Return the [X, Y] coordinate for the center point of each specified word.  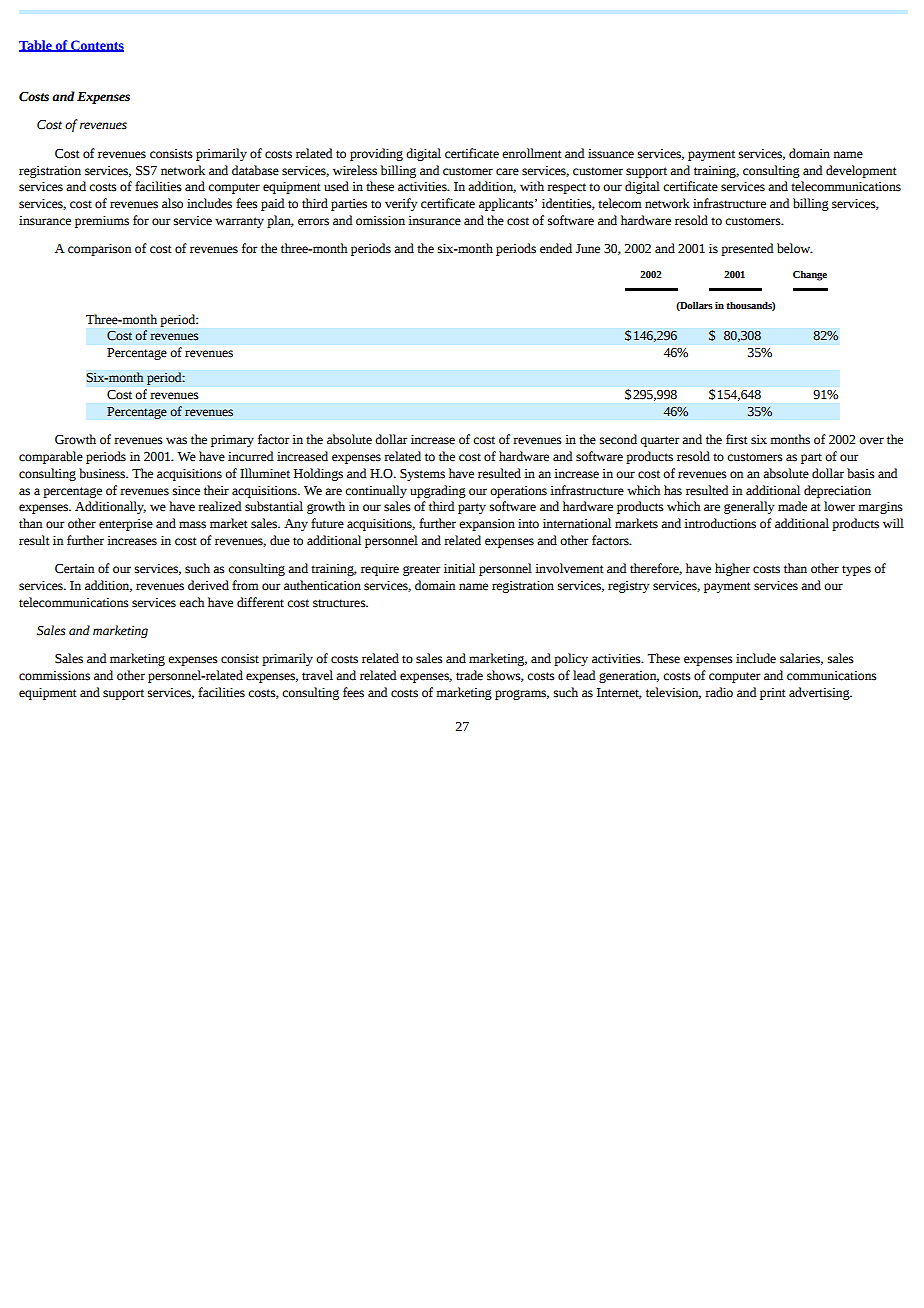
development [861, 171]
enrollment [531, 153]
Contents [96, 46]
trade [469, 675]
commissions [54, 676]
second [618, 439]
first [736, 439]
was [176, 441]
